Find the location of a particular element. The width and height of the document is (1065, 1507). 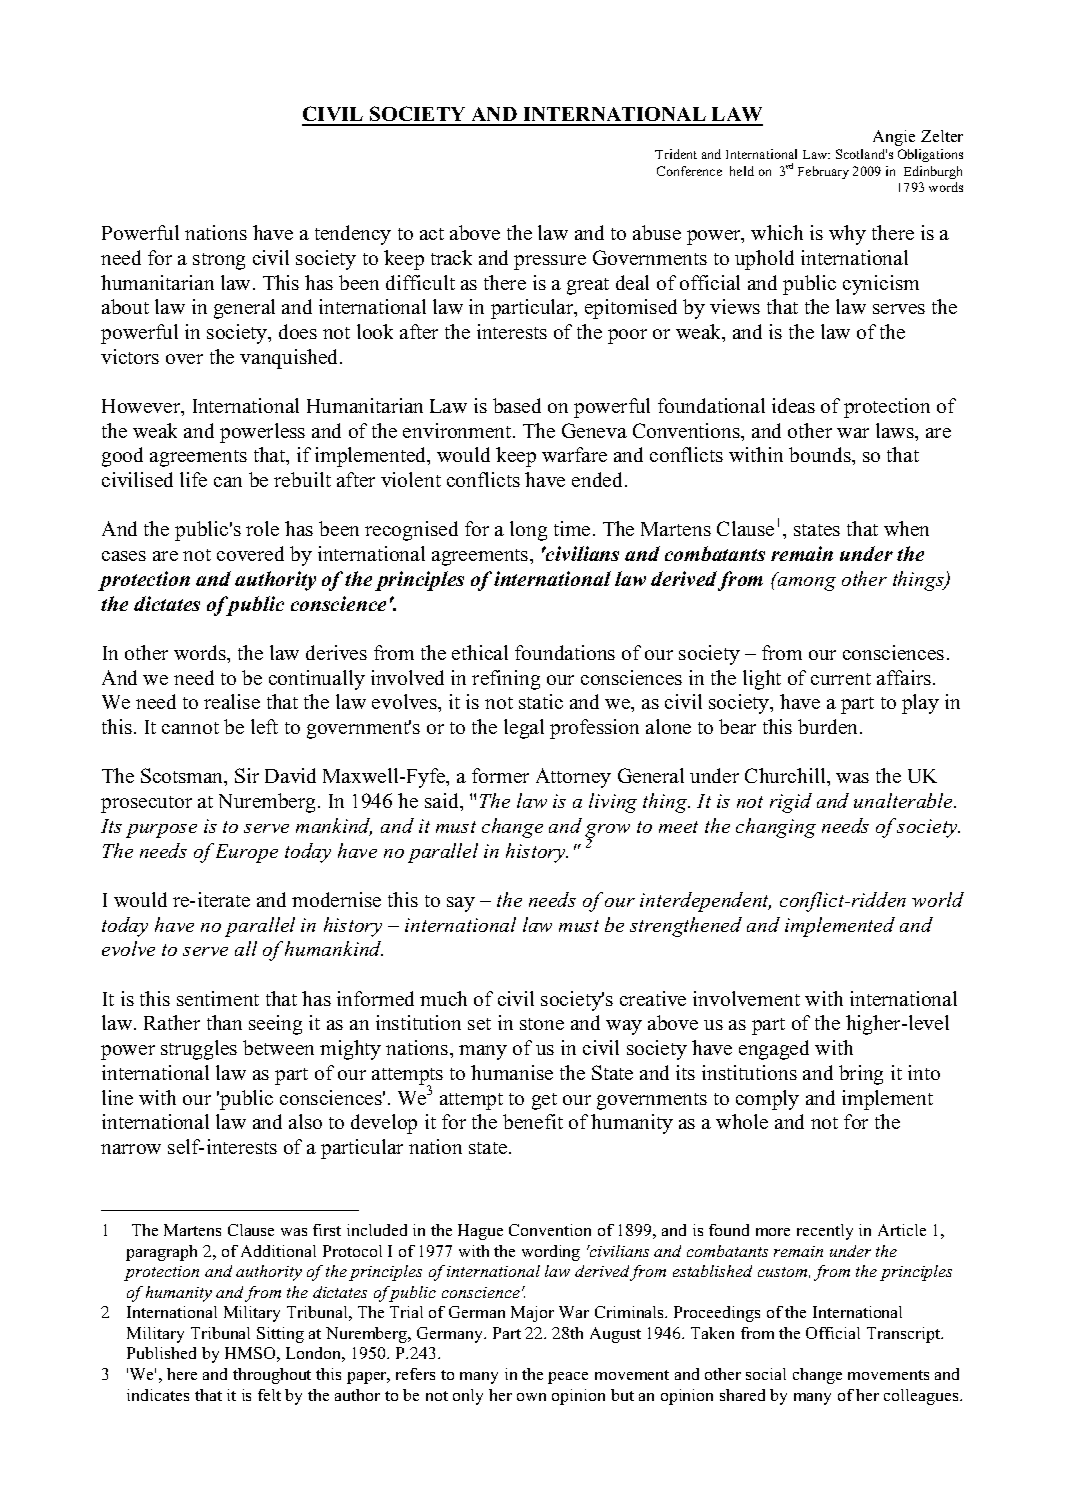

pressure is located at coordinates (550, 262).
